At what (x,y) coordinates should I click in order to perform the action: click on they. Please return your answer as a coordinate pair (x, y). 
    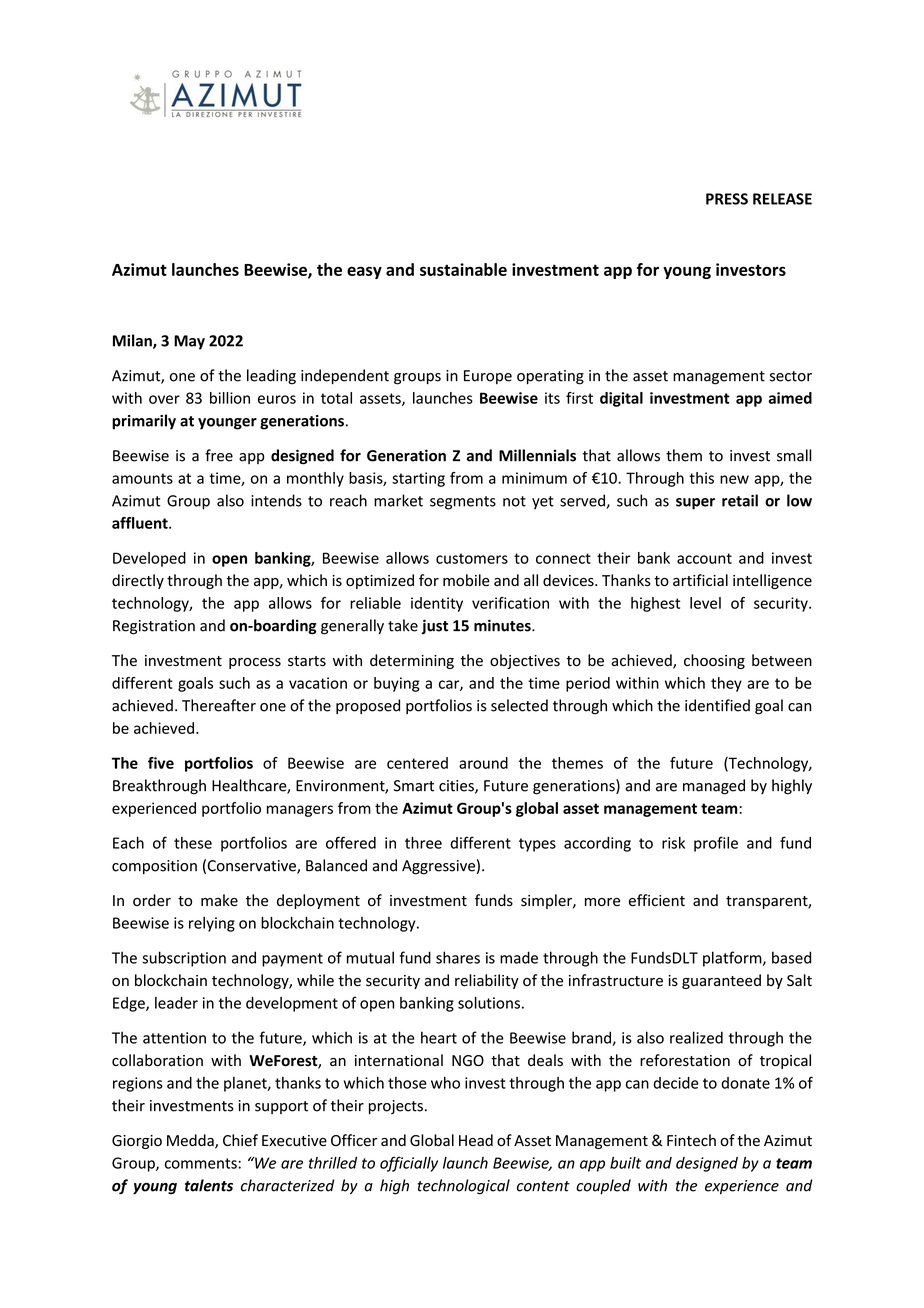
    Looking at the image, I should click on (726, 684).
